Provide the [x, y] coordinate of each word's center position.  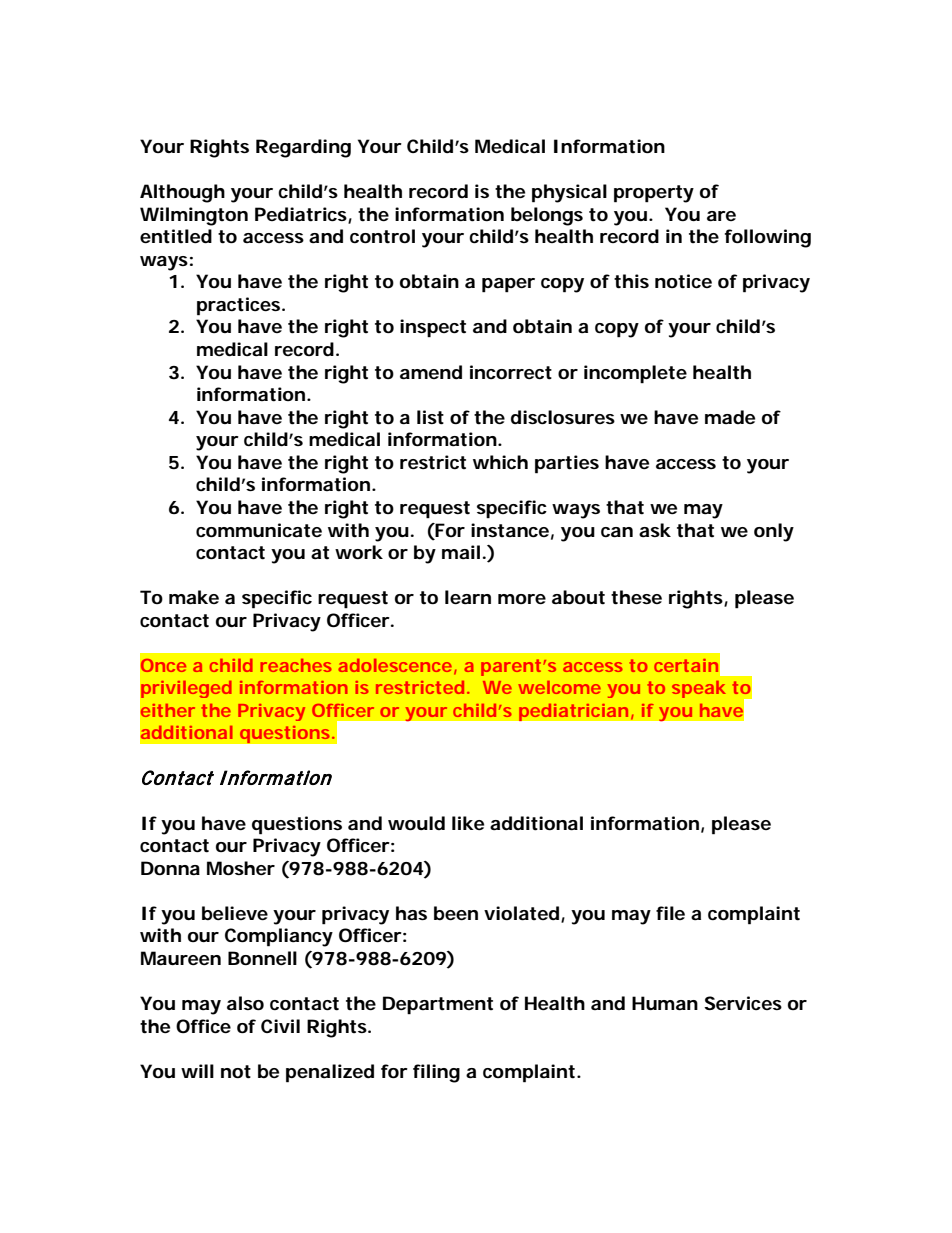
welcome [559, 687]
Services [743, 1003]
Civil [280, 1026]
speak [698, 689]
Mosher [241, 868]
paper [508, 285]
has [411, 913]
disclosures [563, 417]
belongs [547, 216]
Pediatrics [301, 214]
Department [438, 1005]
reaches [296, 665]
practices [238, 306]
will [197, 1071]
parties [567, 464]
